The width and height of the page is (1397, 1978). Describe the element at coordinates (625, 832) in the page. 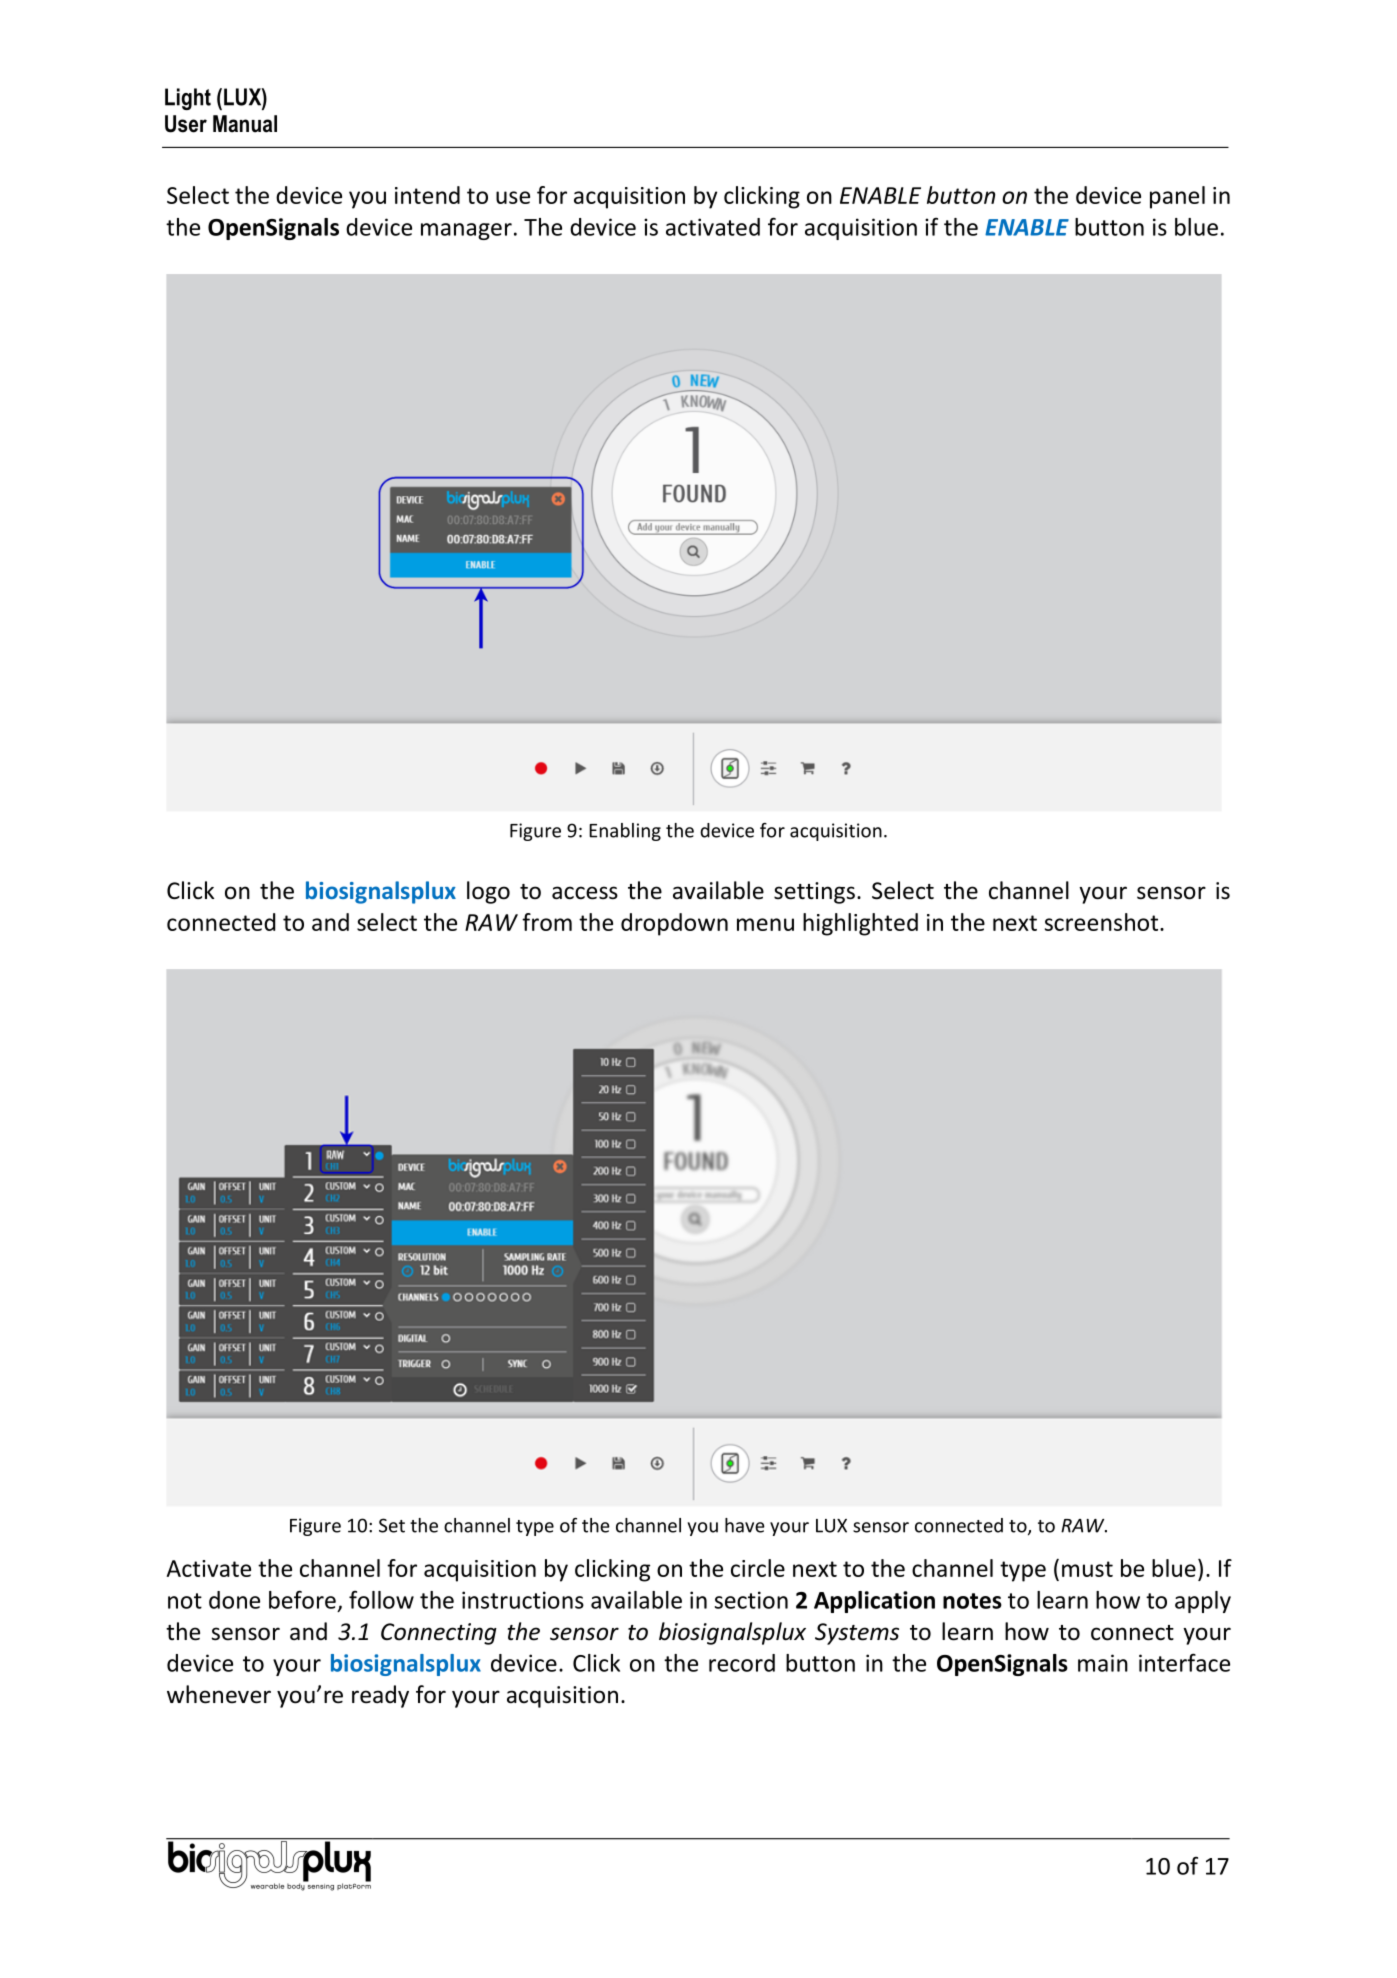

I see `Enabling` at that location.
